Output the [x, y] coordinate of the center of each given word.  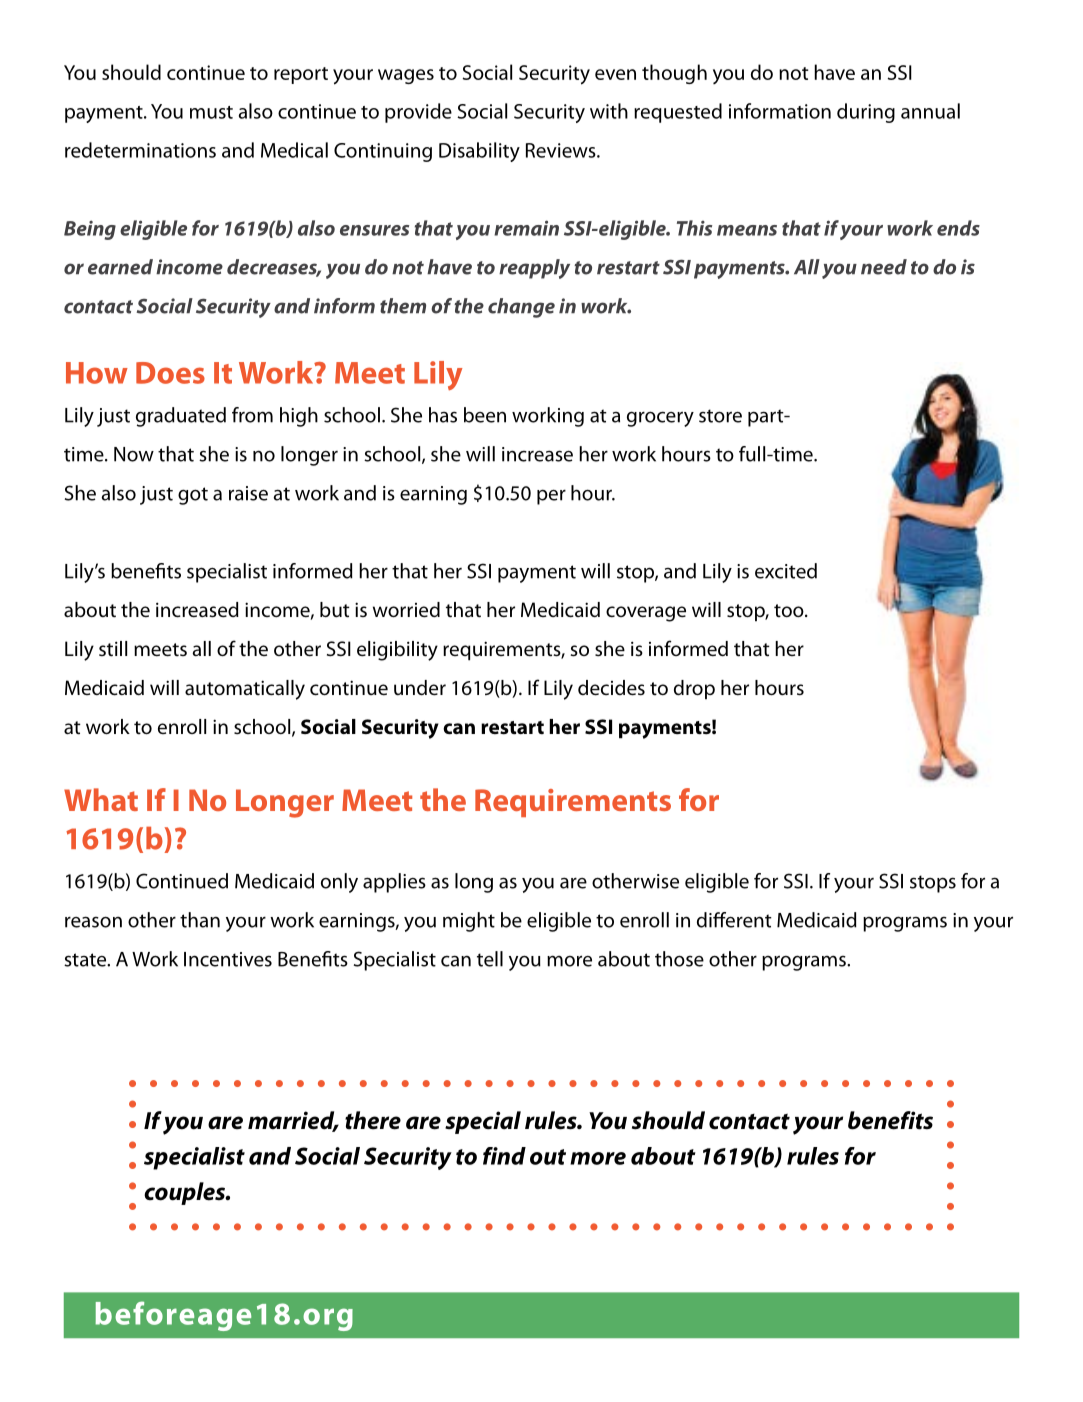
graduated [181, 417]
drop [694, 690]
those [679, 959]
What [101, 799]
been [485, 415]
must [211, 112]
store [720, 416]
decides [611, 688]
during [866, 113]
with [609, 111]
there [373, 1120]
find [504, 1156]
